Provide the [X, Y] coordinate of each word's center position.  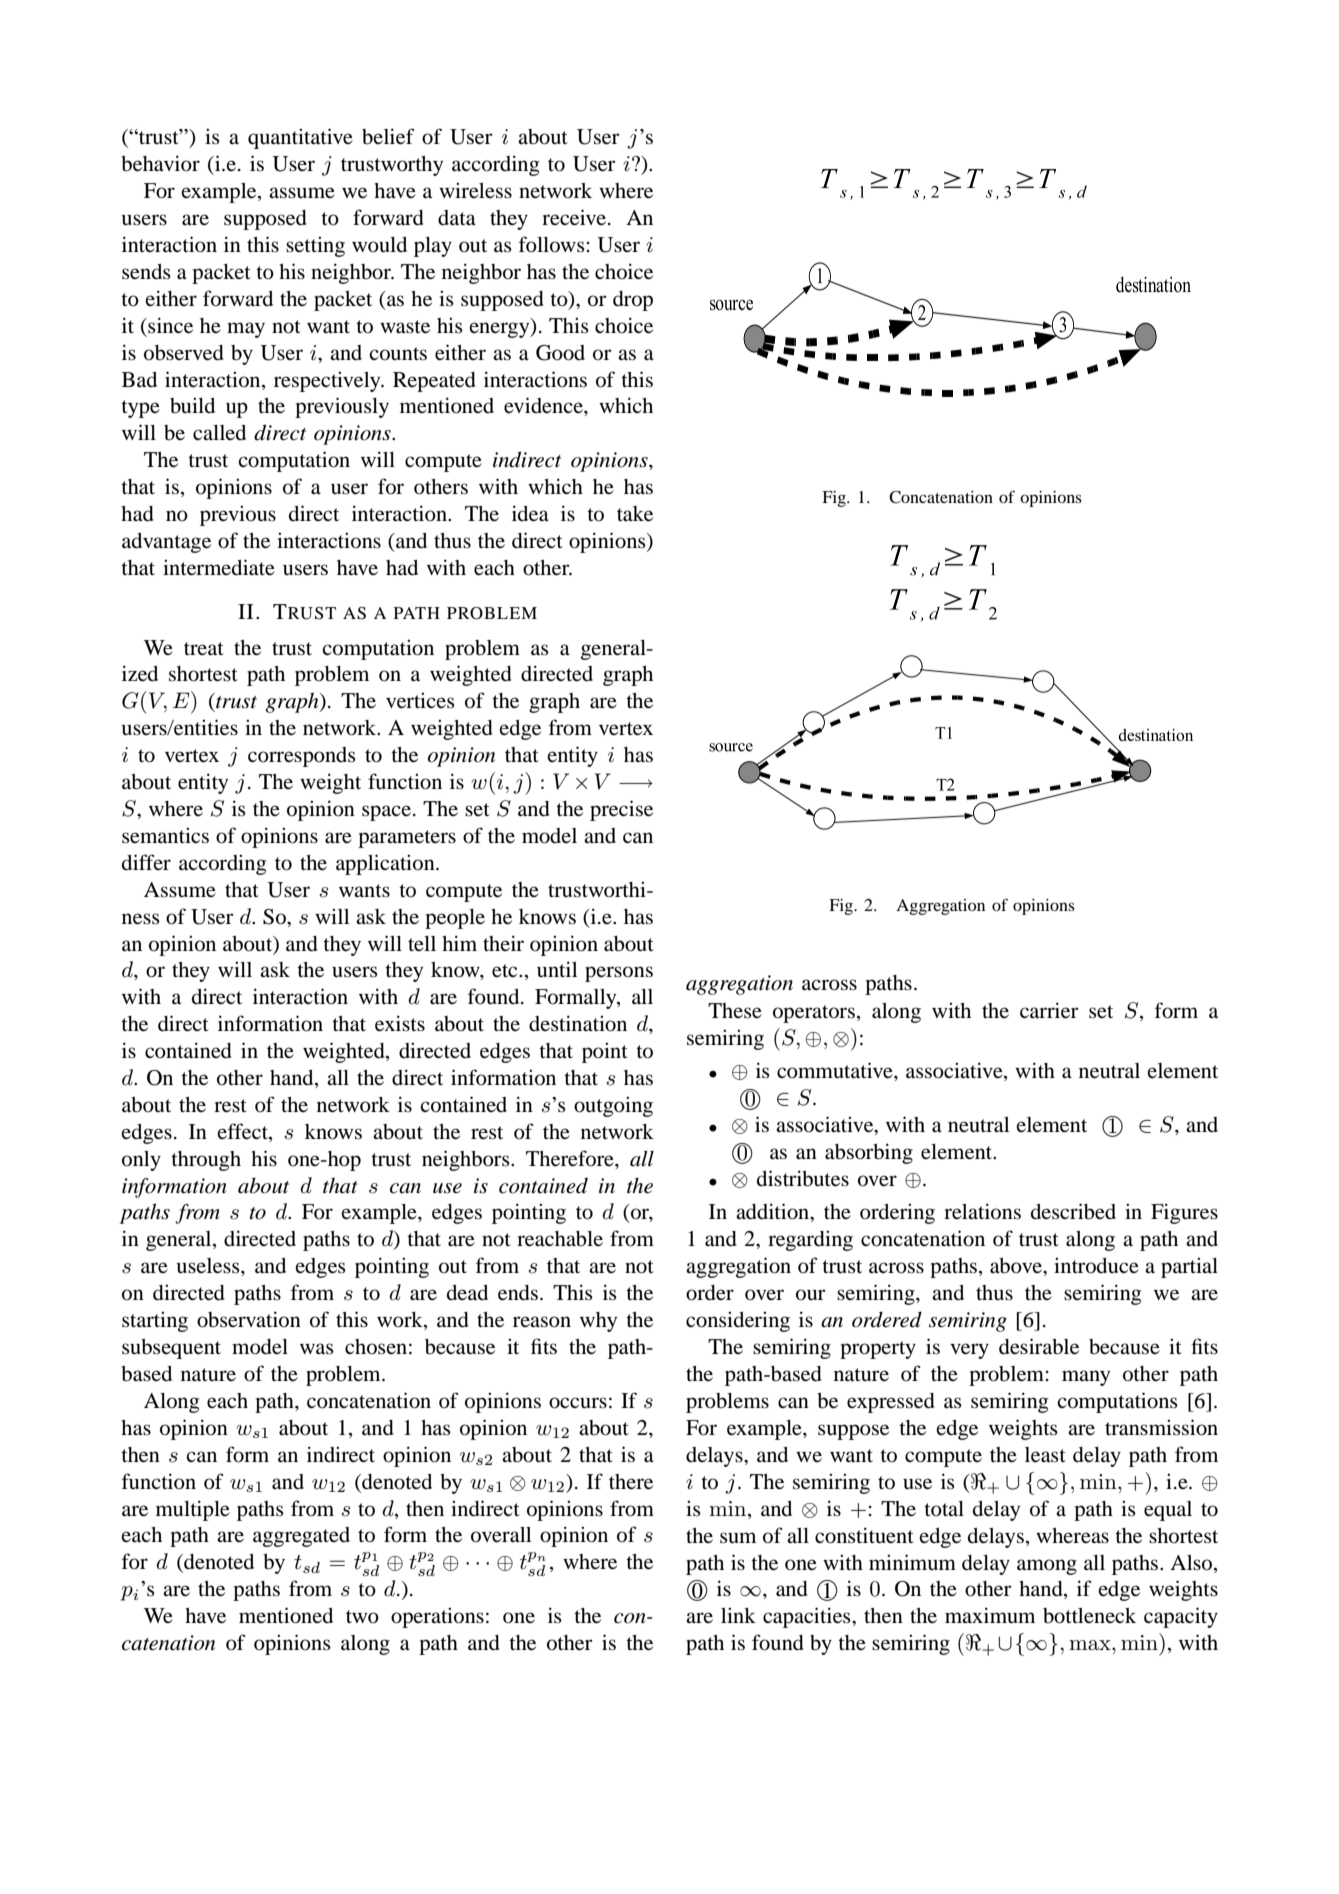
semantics [165, 835]
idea [530, 513]
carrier [1049, 1010]
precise [621, 810]
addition [774, 1212]
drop [633, 301]
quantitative [300, 138]
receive [574, 217]
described [1073, 1211]
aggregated [301, 1537]
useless [209, 1266]
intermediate [219, 567]
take [635, 514]
